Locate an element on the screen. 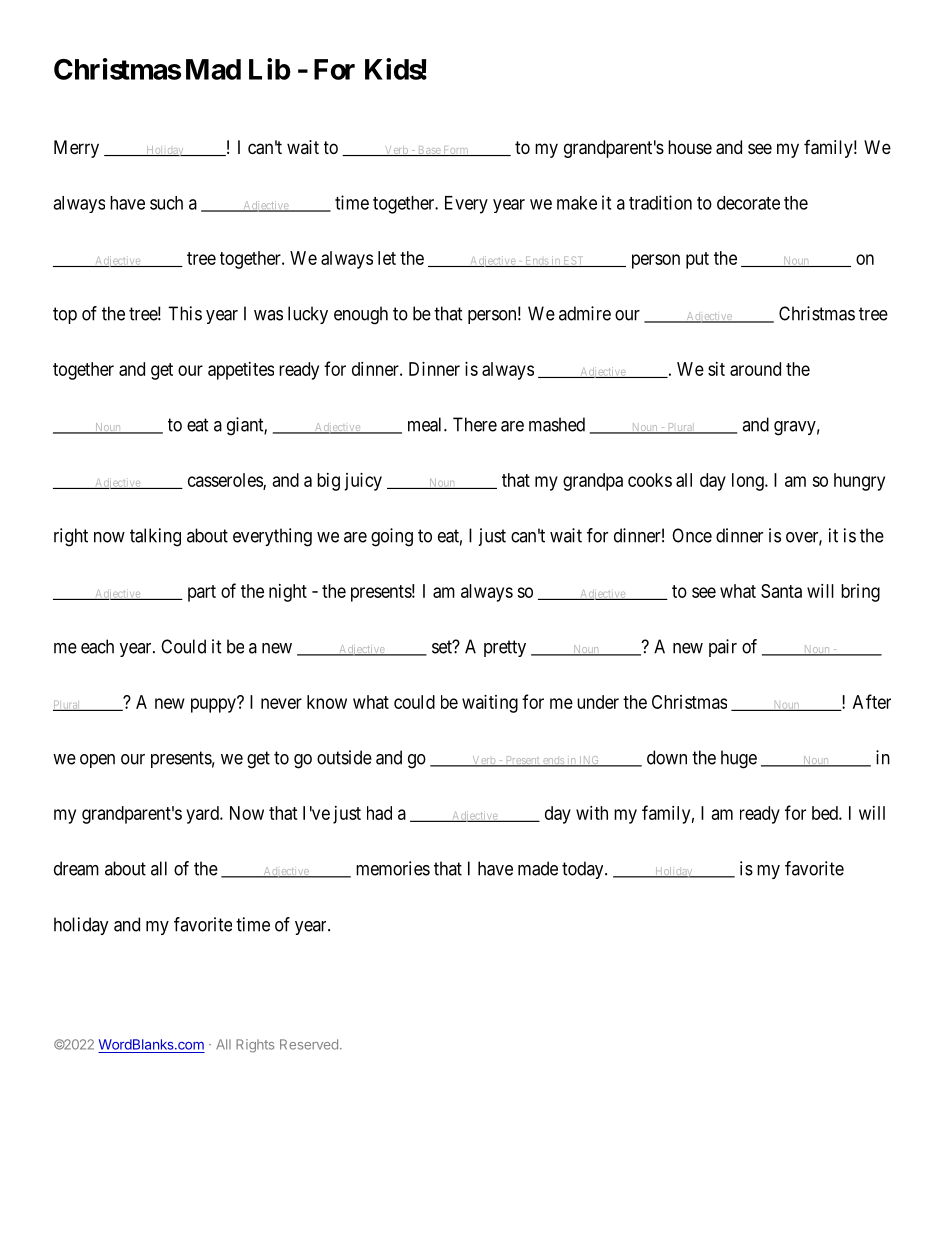  today is located at coordinates (584, 870).
